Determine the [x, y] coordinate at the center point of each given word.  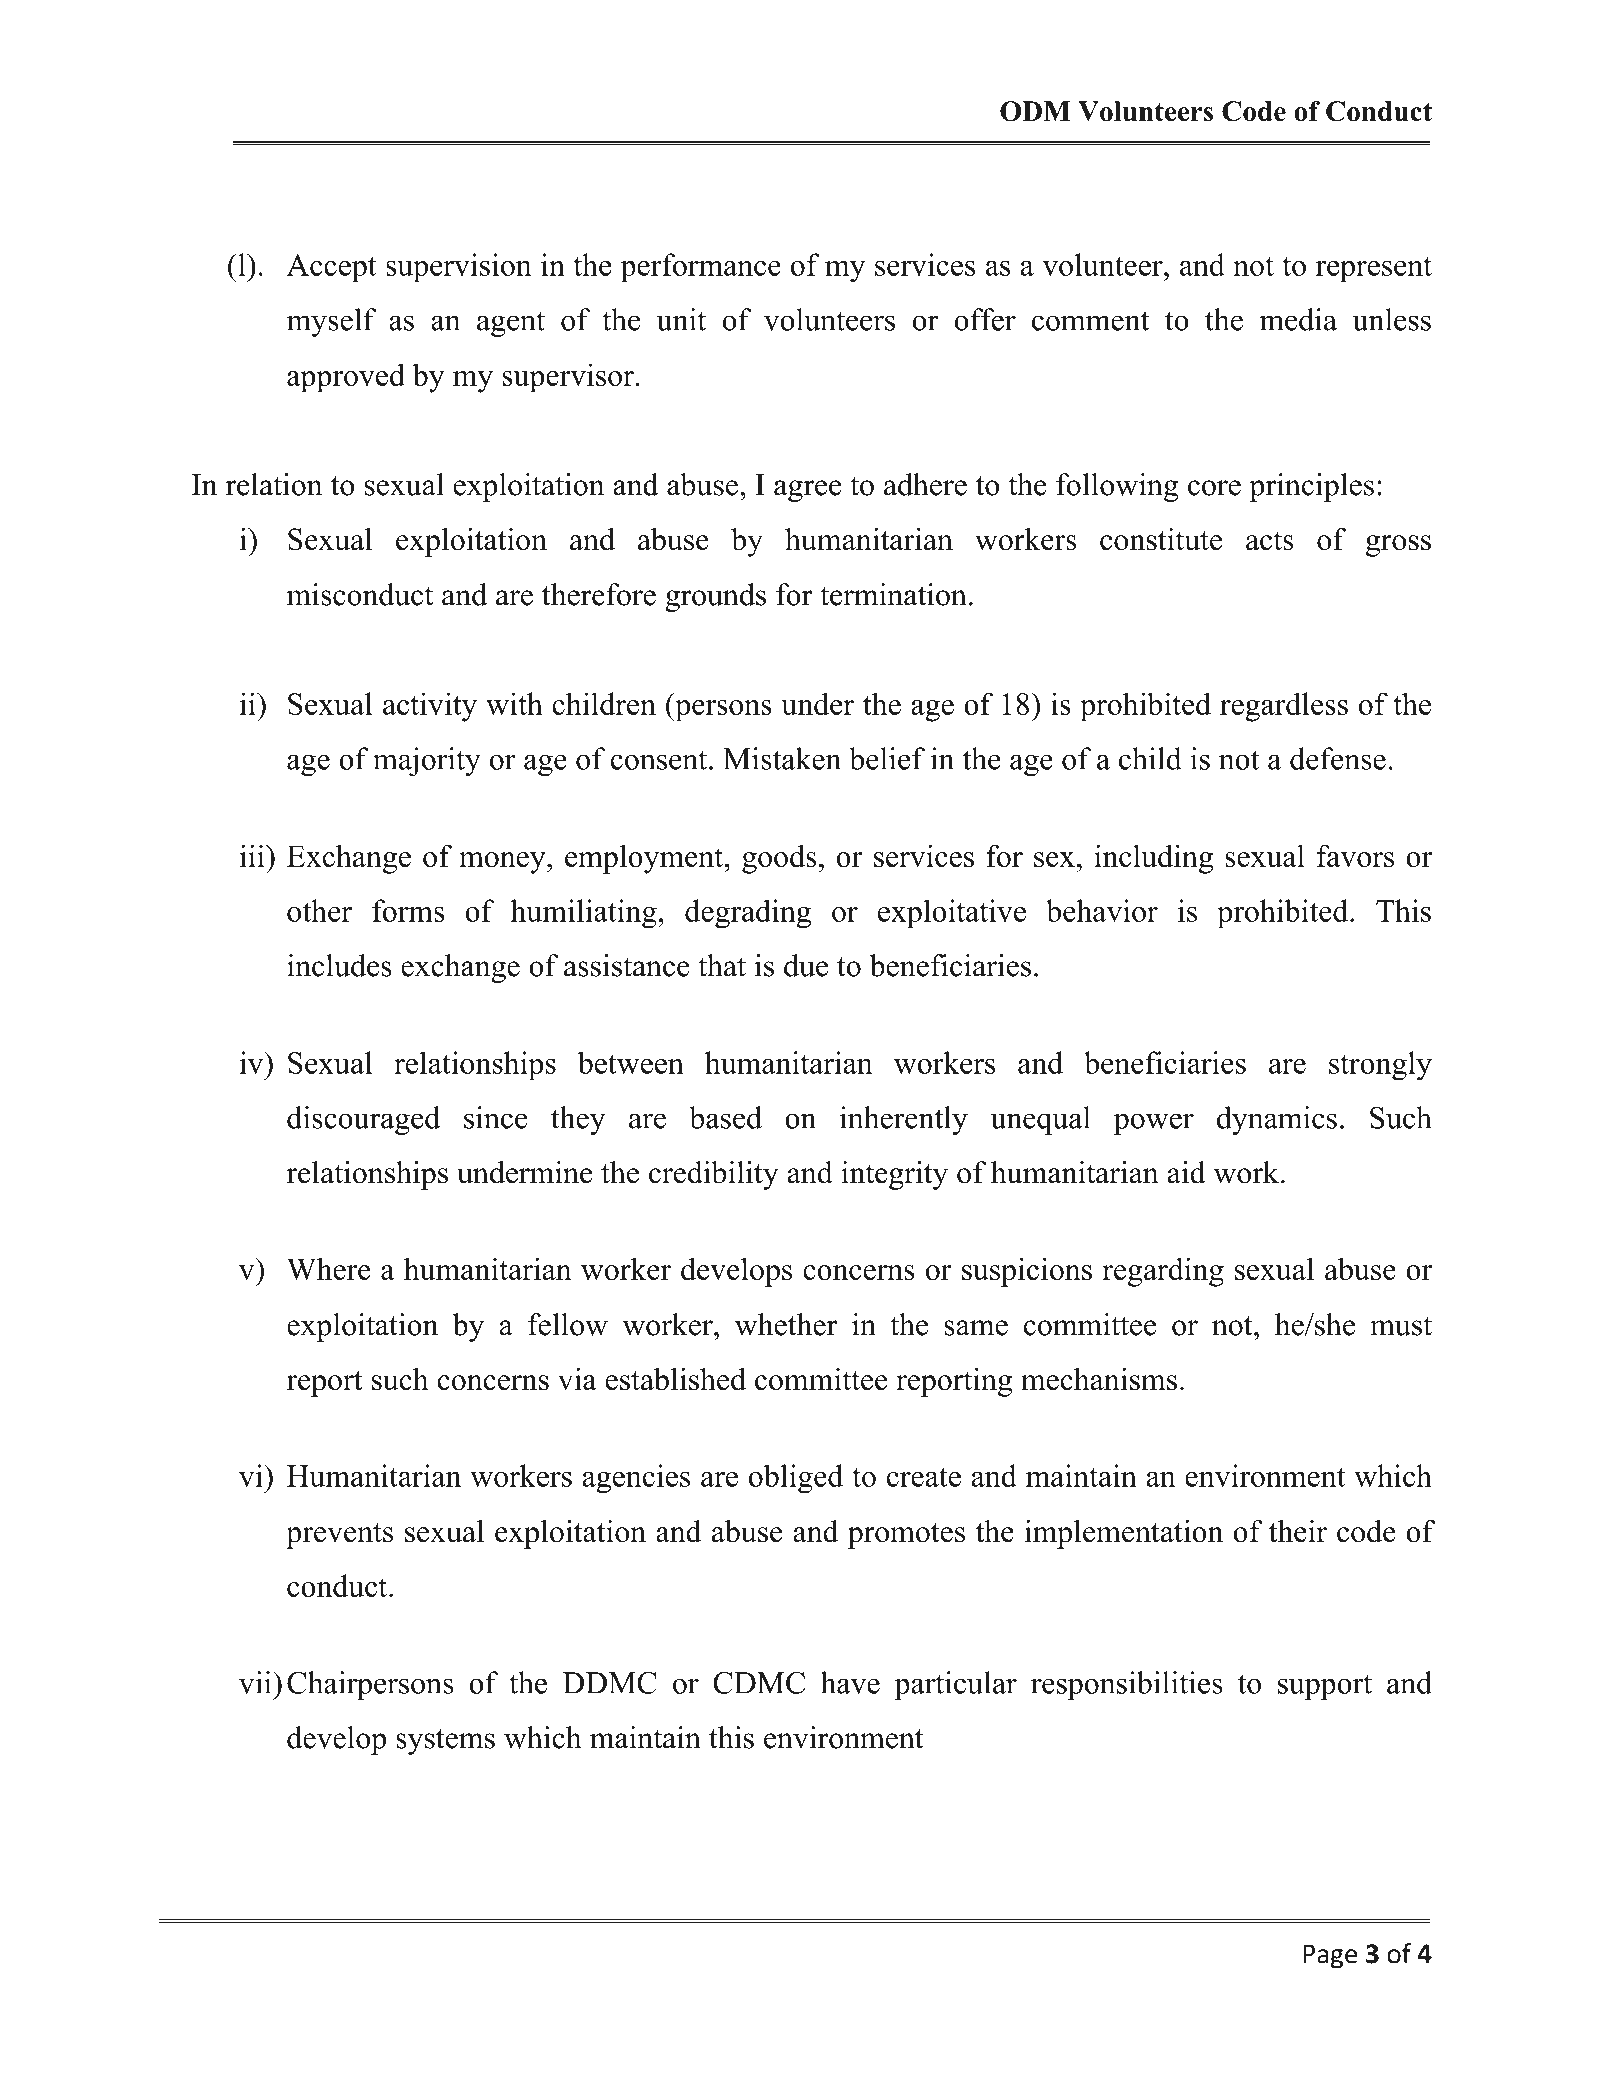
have [850, 1682]
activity [430, 707]
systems [445, 1742]
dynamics [1277, 1120]
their [1298, 1531]
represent [1374, 270]
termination [893, 594]
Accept [331, 268]
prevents [339, 1536]
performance [701, 268]
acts [1270, 541]
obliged [796, 1479]
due [806, 965]
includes [339, 965]
